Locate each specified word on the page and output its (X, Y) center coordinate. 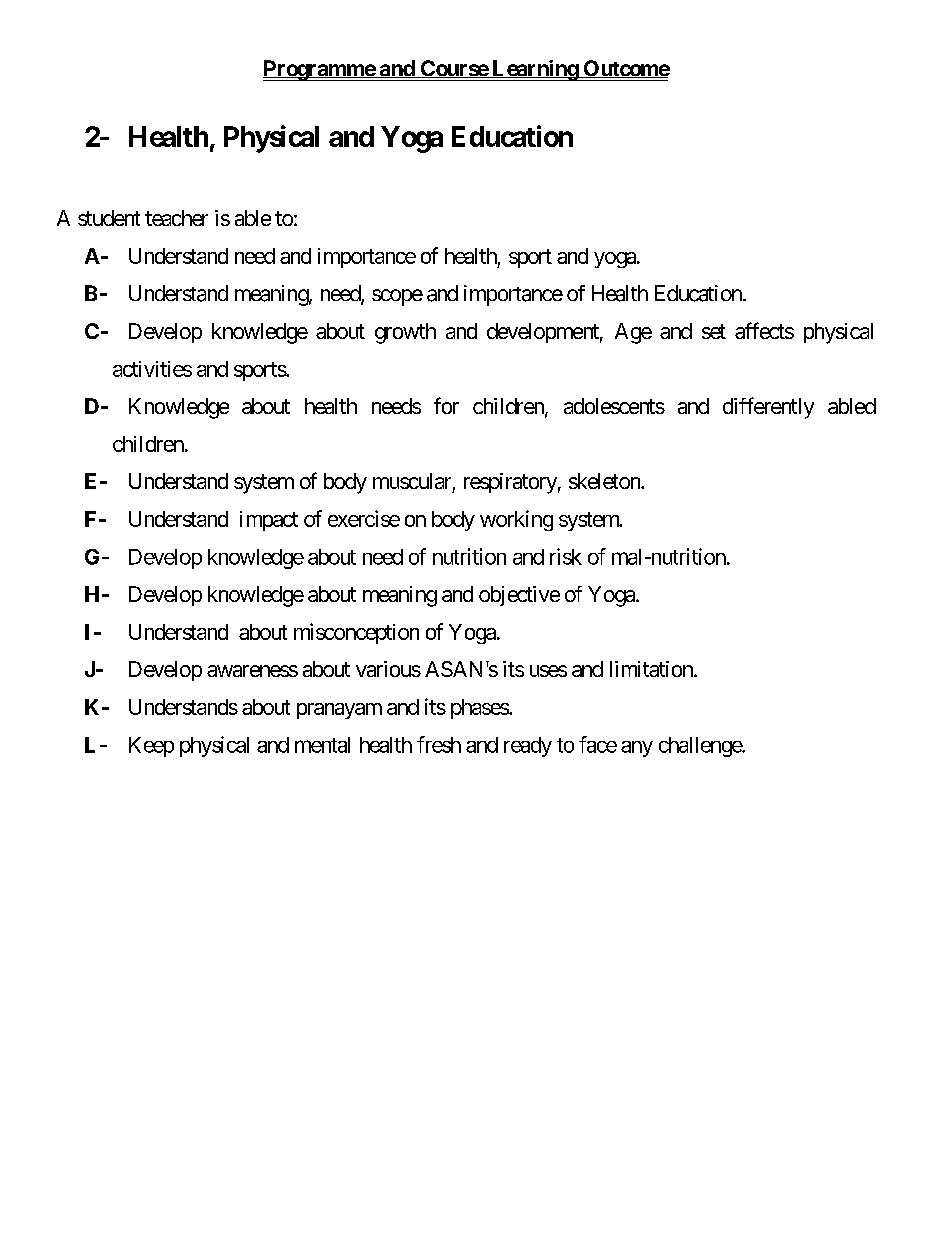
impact (269, 521)
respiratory (510, 483)
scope (397, 297)
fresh (439, 744)
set (714, 331)
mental (322, 745)
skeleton (605, 481)
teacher (176, 218)
